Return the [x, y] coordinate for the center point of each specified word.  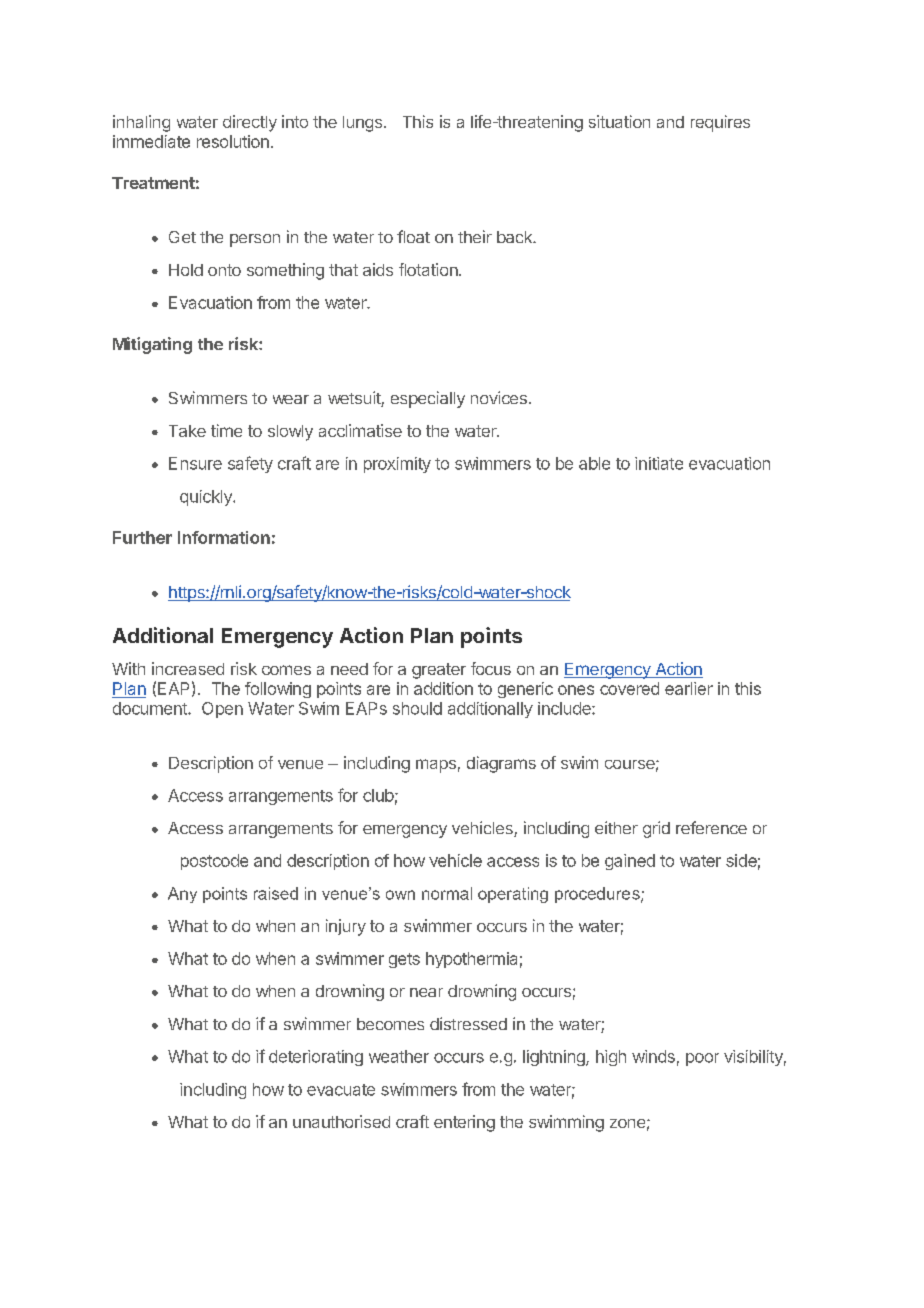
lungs [362, 124]
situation [619, 121]
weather [399, 1056]
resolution [233, 141]
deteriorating [316, 1058]
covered [629, 688]
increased [188, 668]
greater [439, 671]
